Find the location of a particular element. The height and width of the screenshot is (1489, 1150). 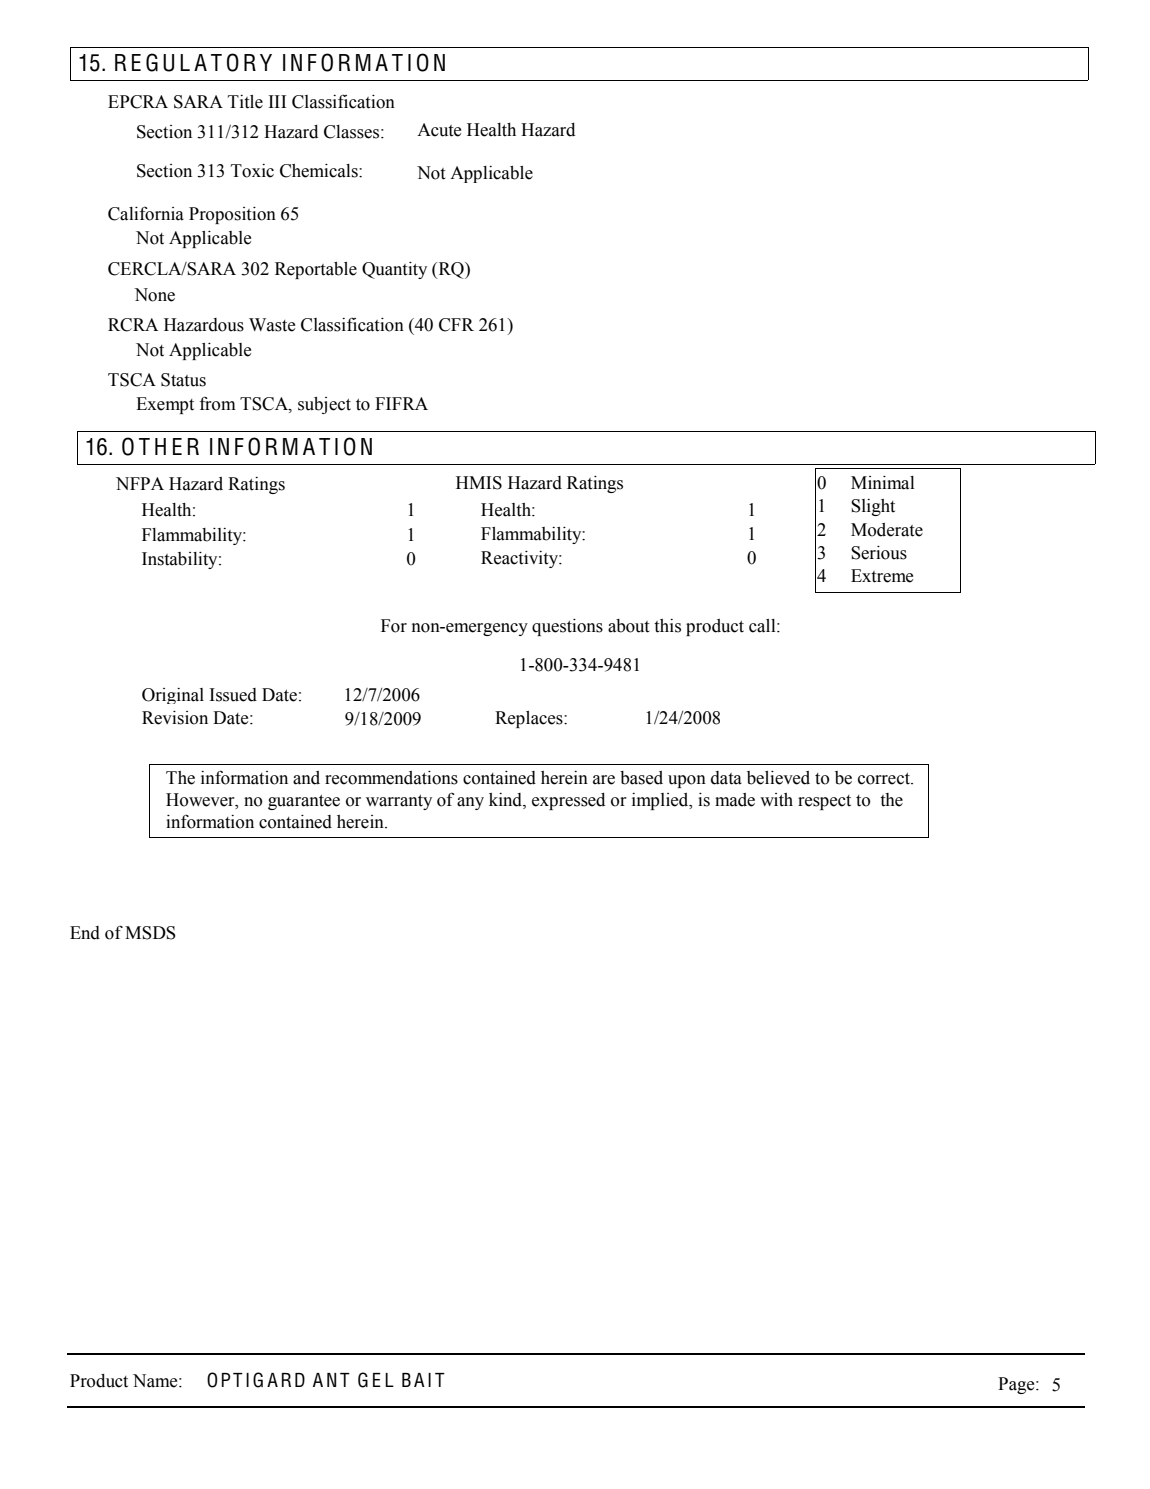

Reactivity is located at coordinates (520, 559).
